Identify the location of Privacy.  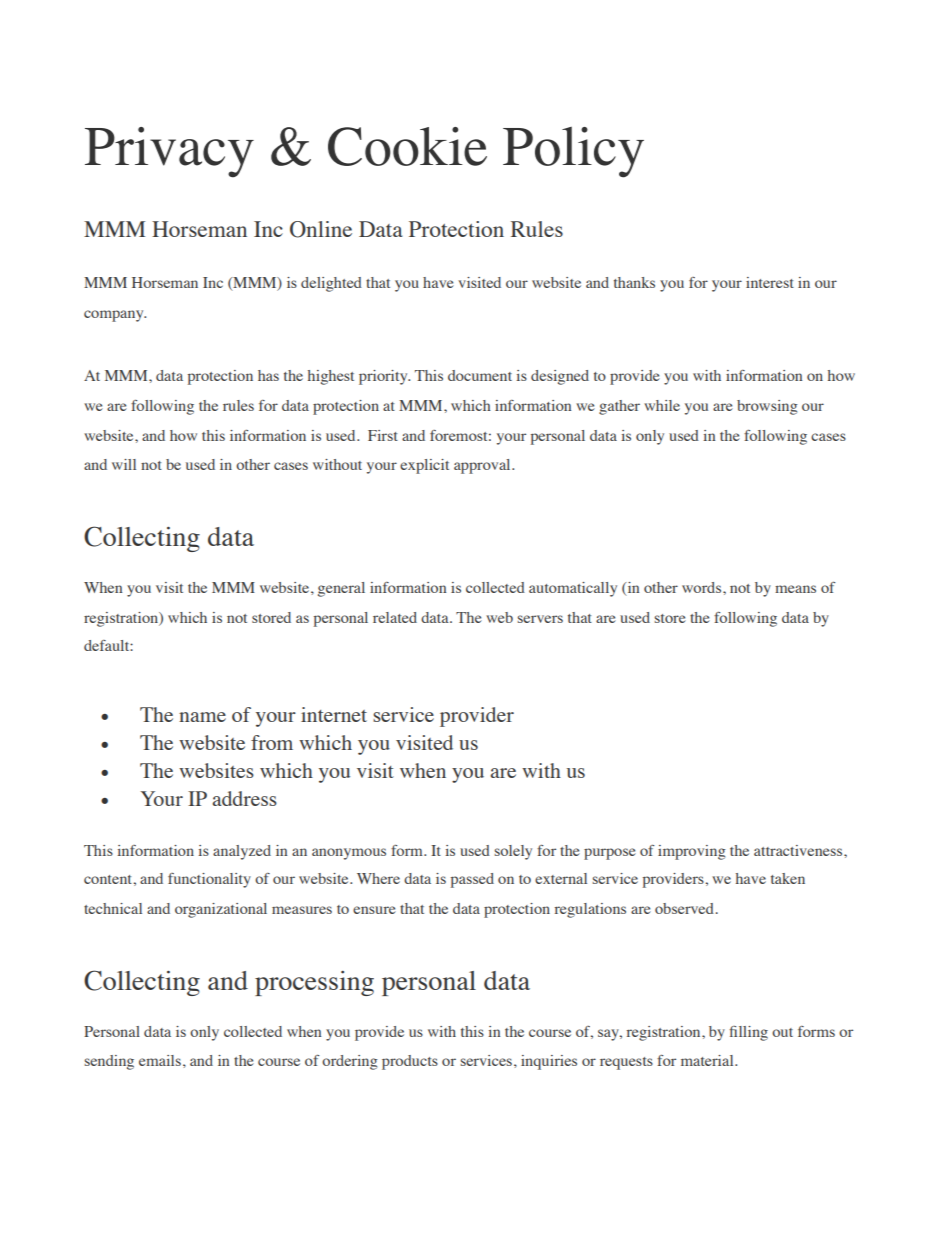
(169, 152).
